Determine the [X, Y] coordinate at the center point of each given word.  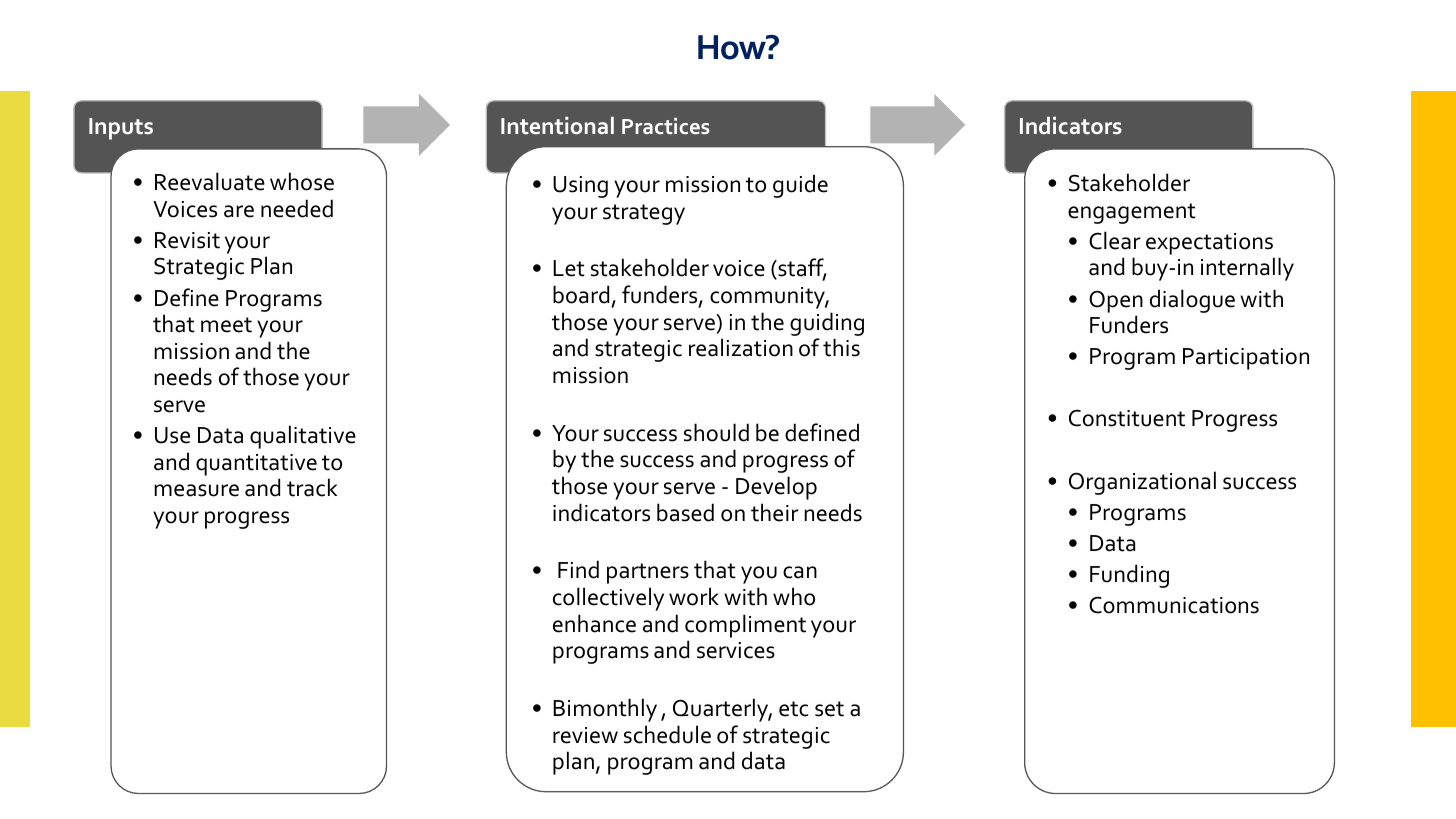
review [585, 735]
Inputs [121, 129]
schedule [667, 734]
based [685, 512]
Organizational [1142, 483]
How [733, 47]
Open [1116, 301]
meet [226, 325]
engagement [1132, 213]
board [581, 294]
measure [196, 490]
